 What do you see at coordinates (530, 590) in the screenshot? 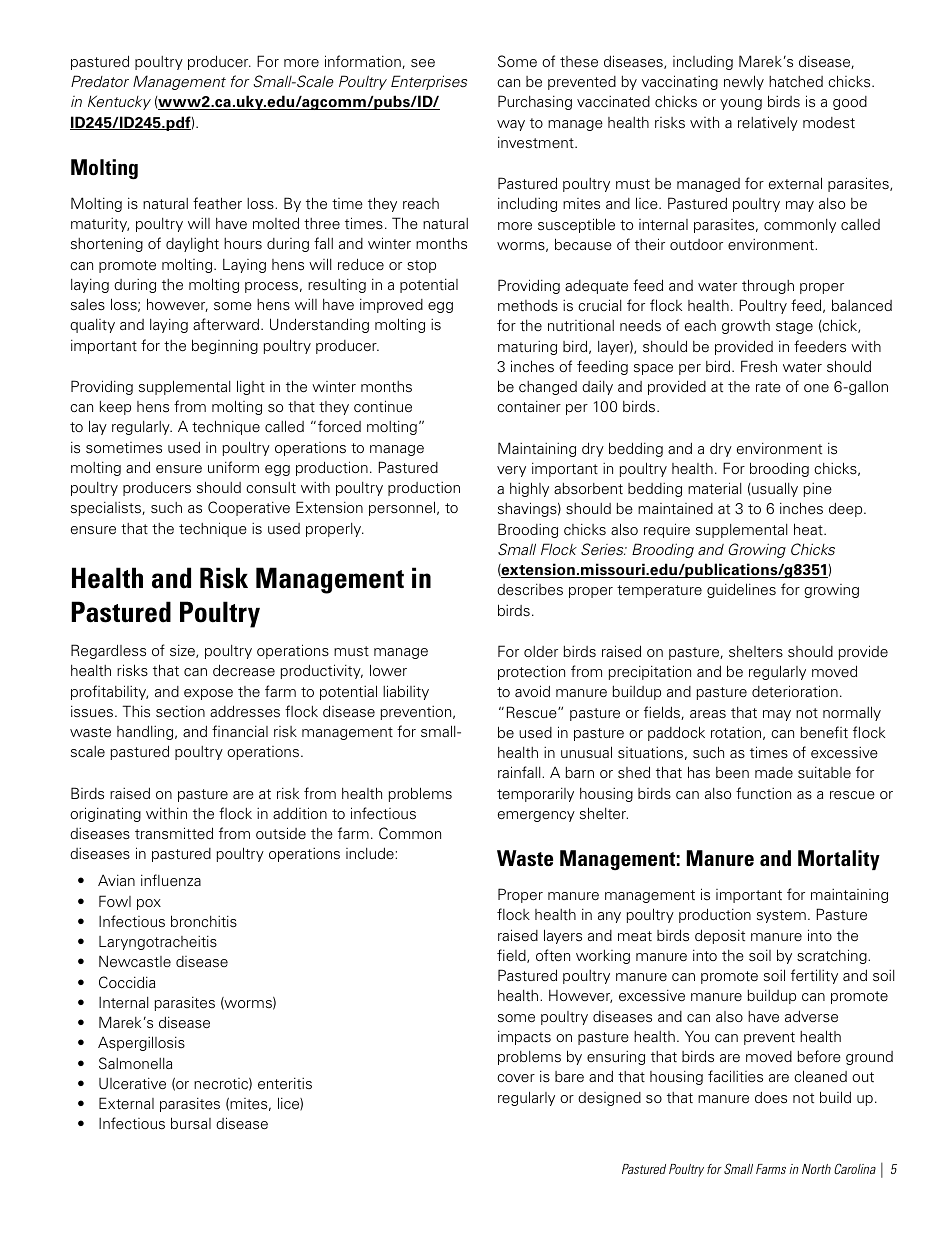
I see `describes` at bounding box center [530, 590].
